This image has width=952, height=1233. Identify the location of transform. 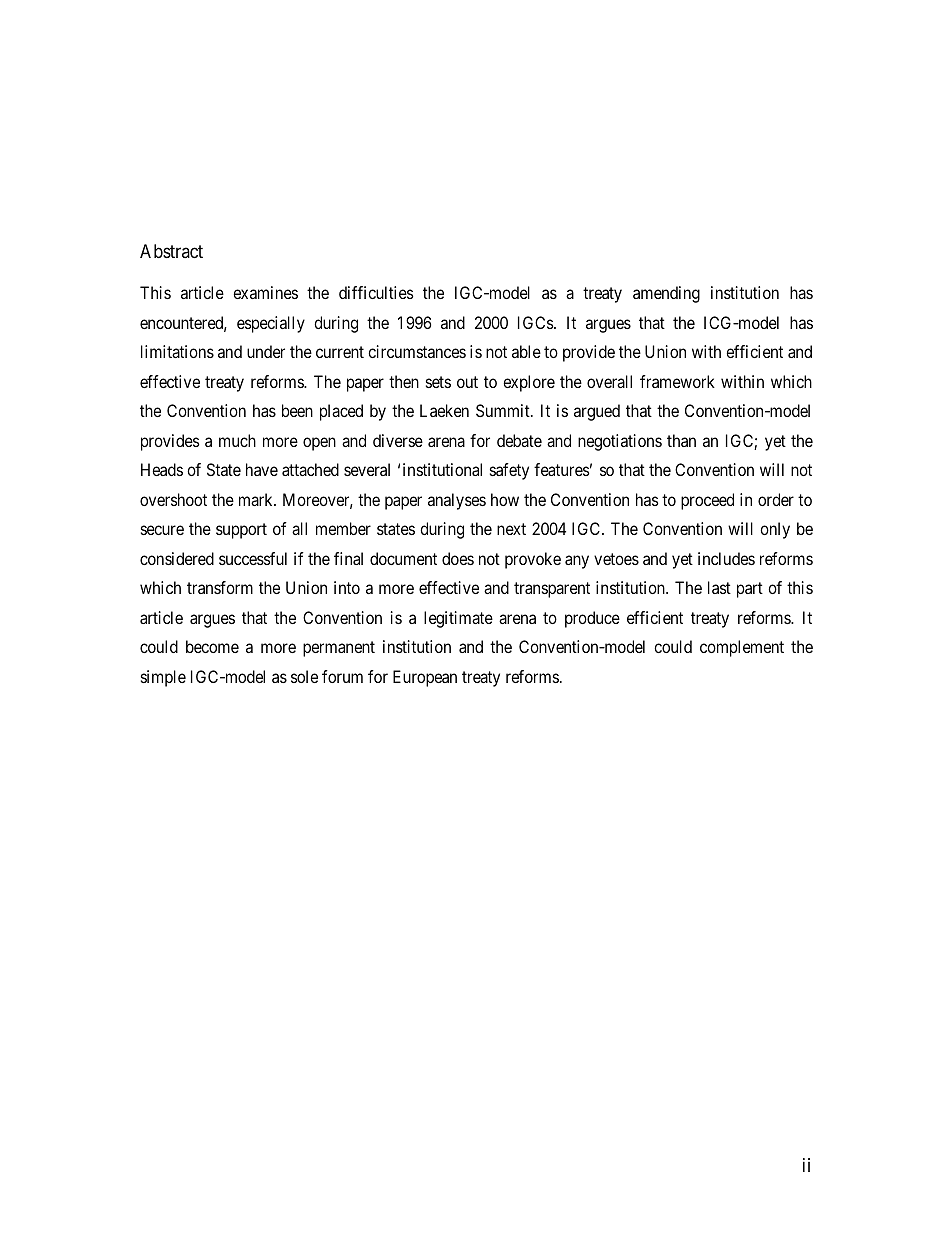
(220, 587).
